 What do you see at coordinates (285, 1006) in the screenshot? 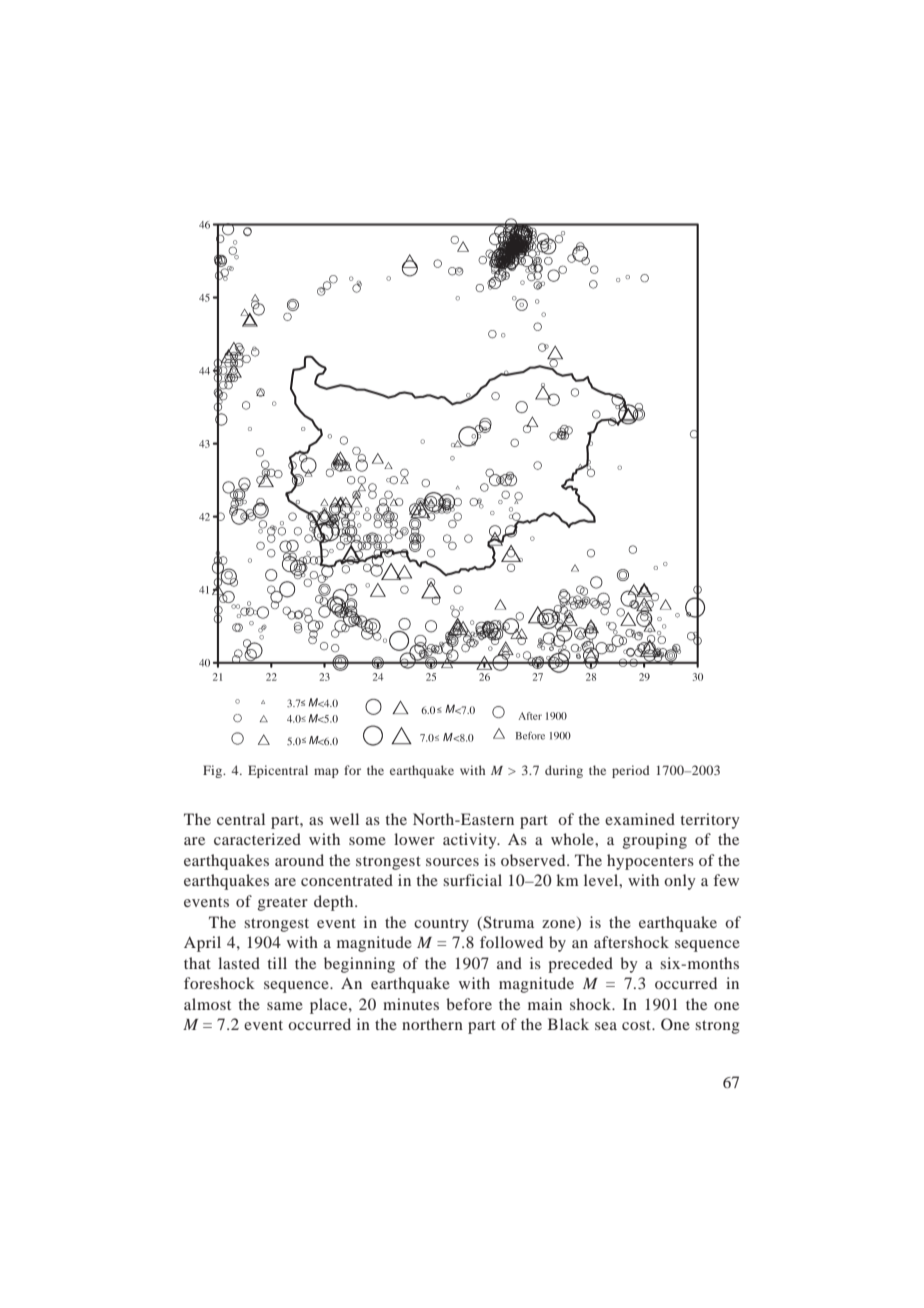
I see `same` at bounding box center [285, 1006].
